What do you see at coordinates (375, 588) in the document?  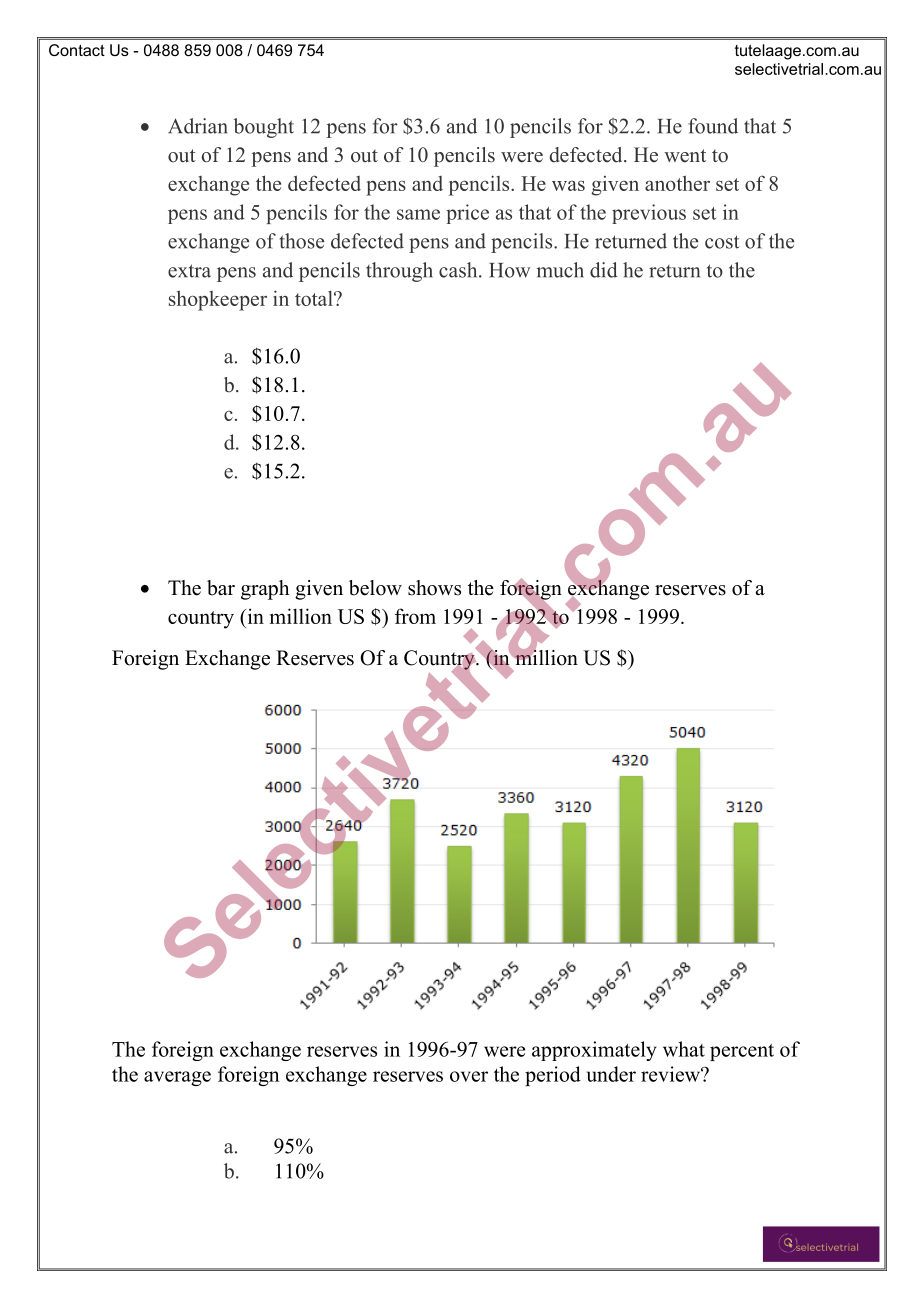 I see `below` at bounding box center [375, 588].
